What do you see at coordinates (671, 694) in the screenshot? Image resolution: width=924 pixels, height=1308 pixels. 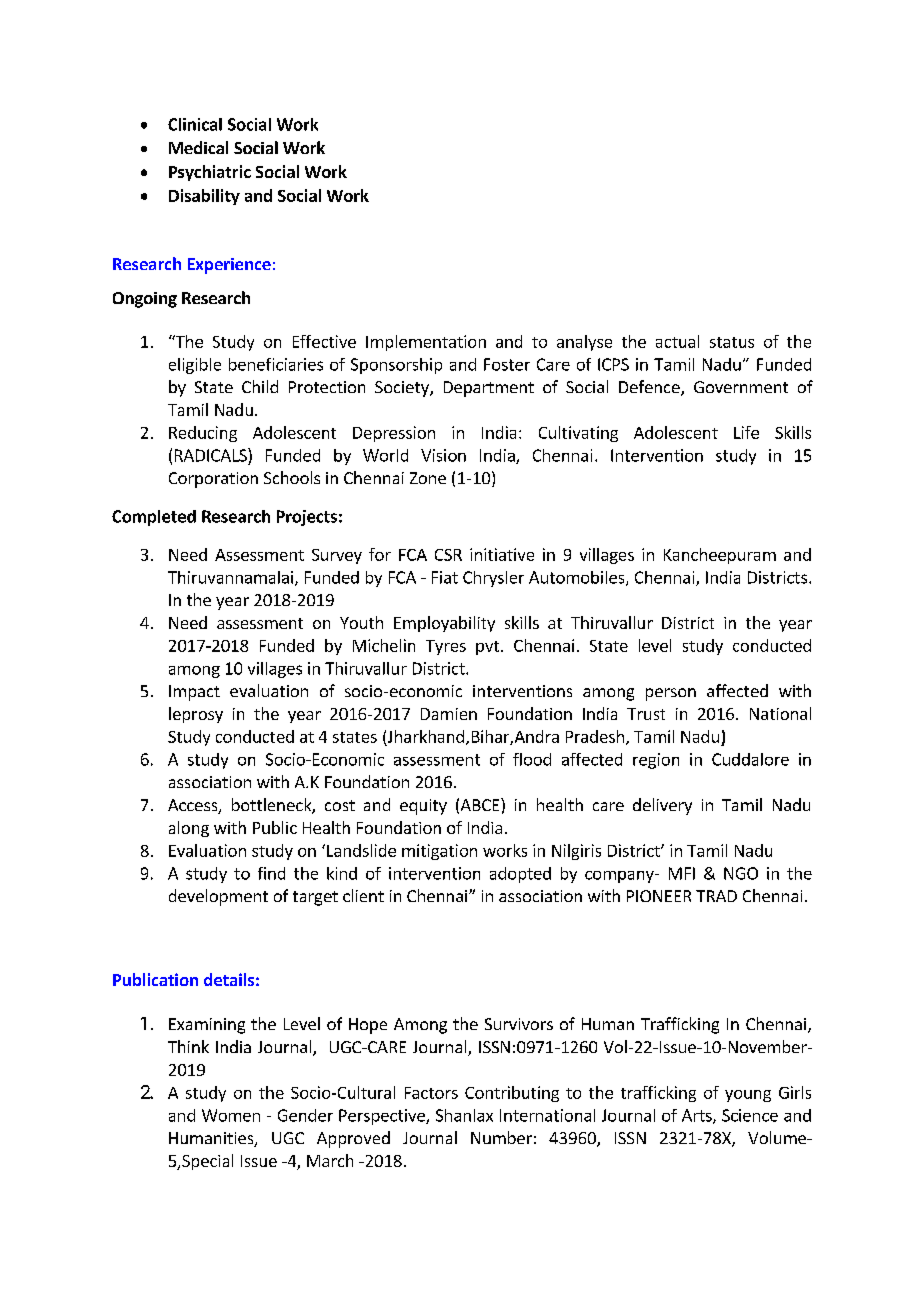 I see `person` at bounding box center [671, 694].
